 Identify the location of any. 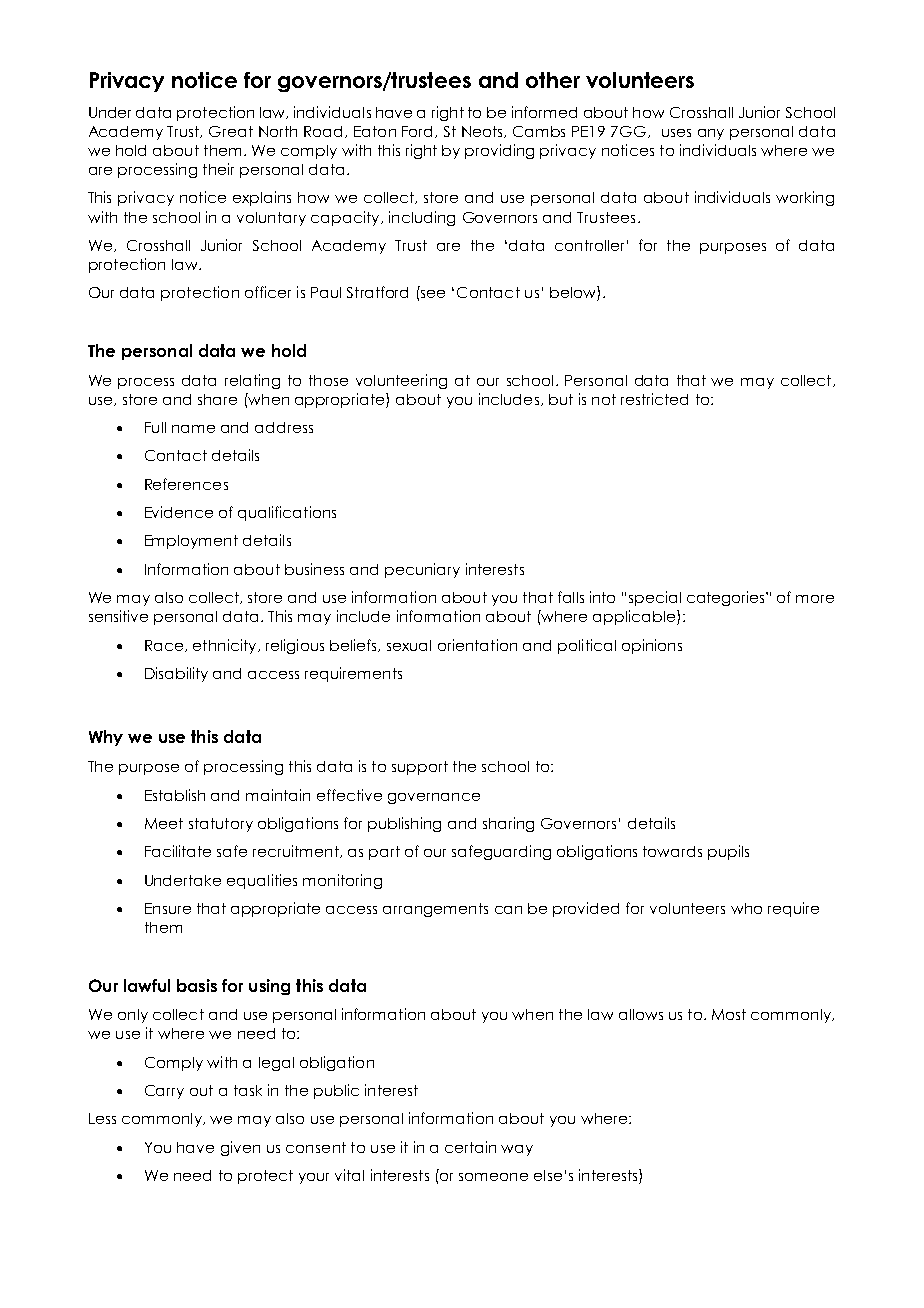
(711, 134).
